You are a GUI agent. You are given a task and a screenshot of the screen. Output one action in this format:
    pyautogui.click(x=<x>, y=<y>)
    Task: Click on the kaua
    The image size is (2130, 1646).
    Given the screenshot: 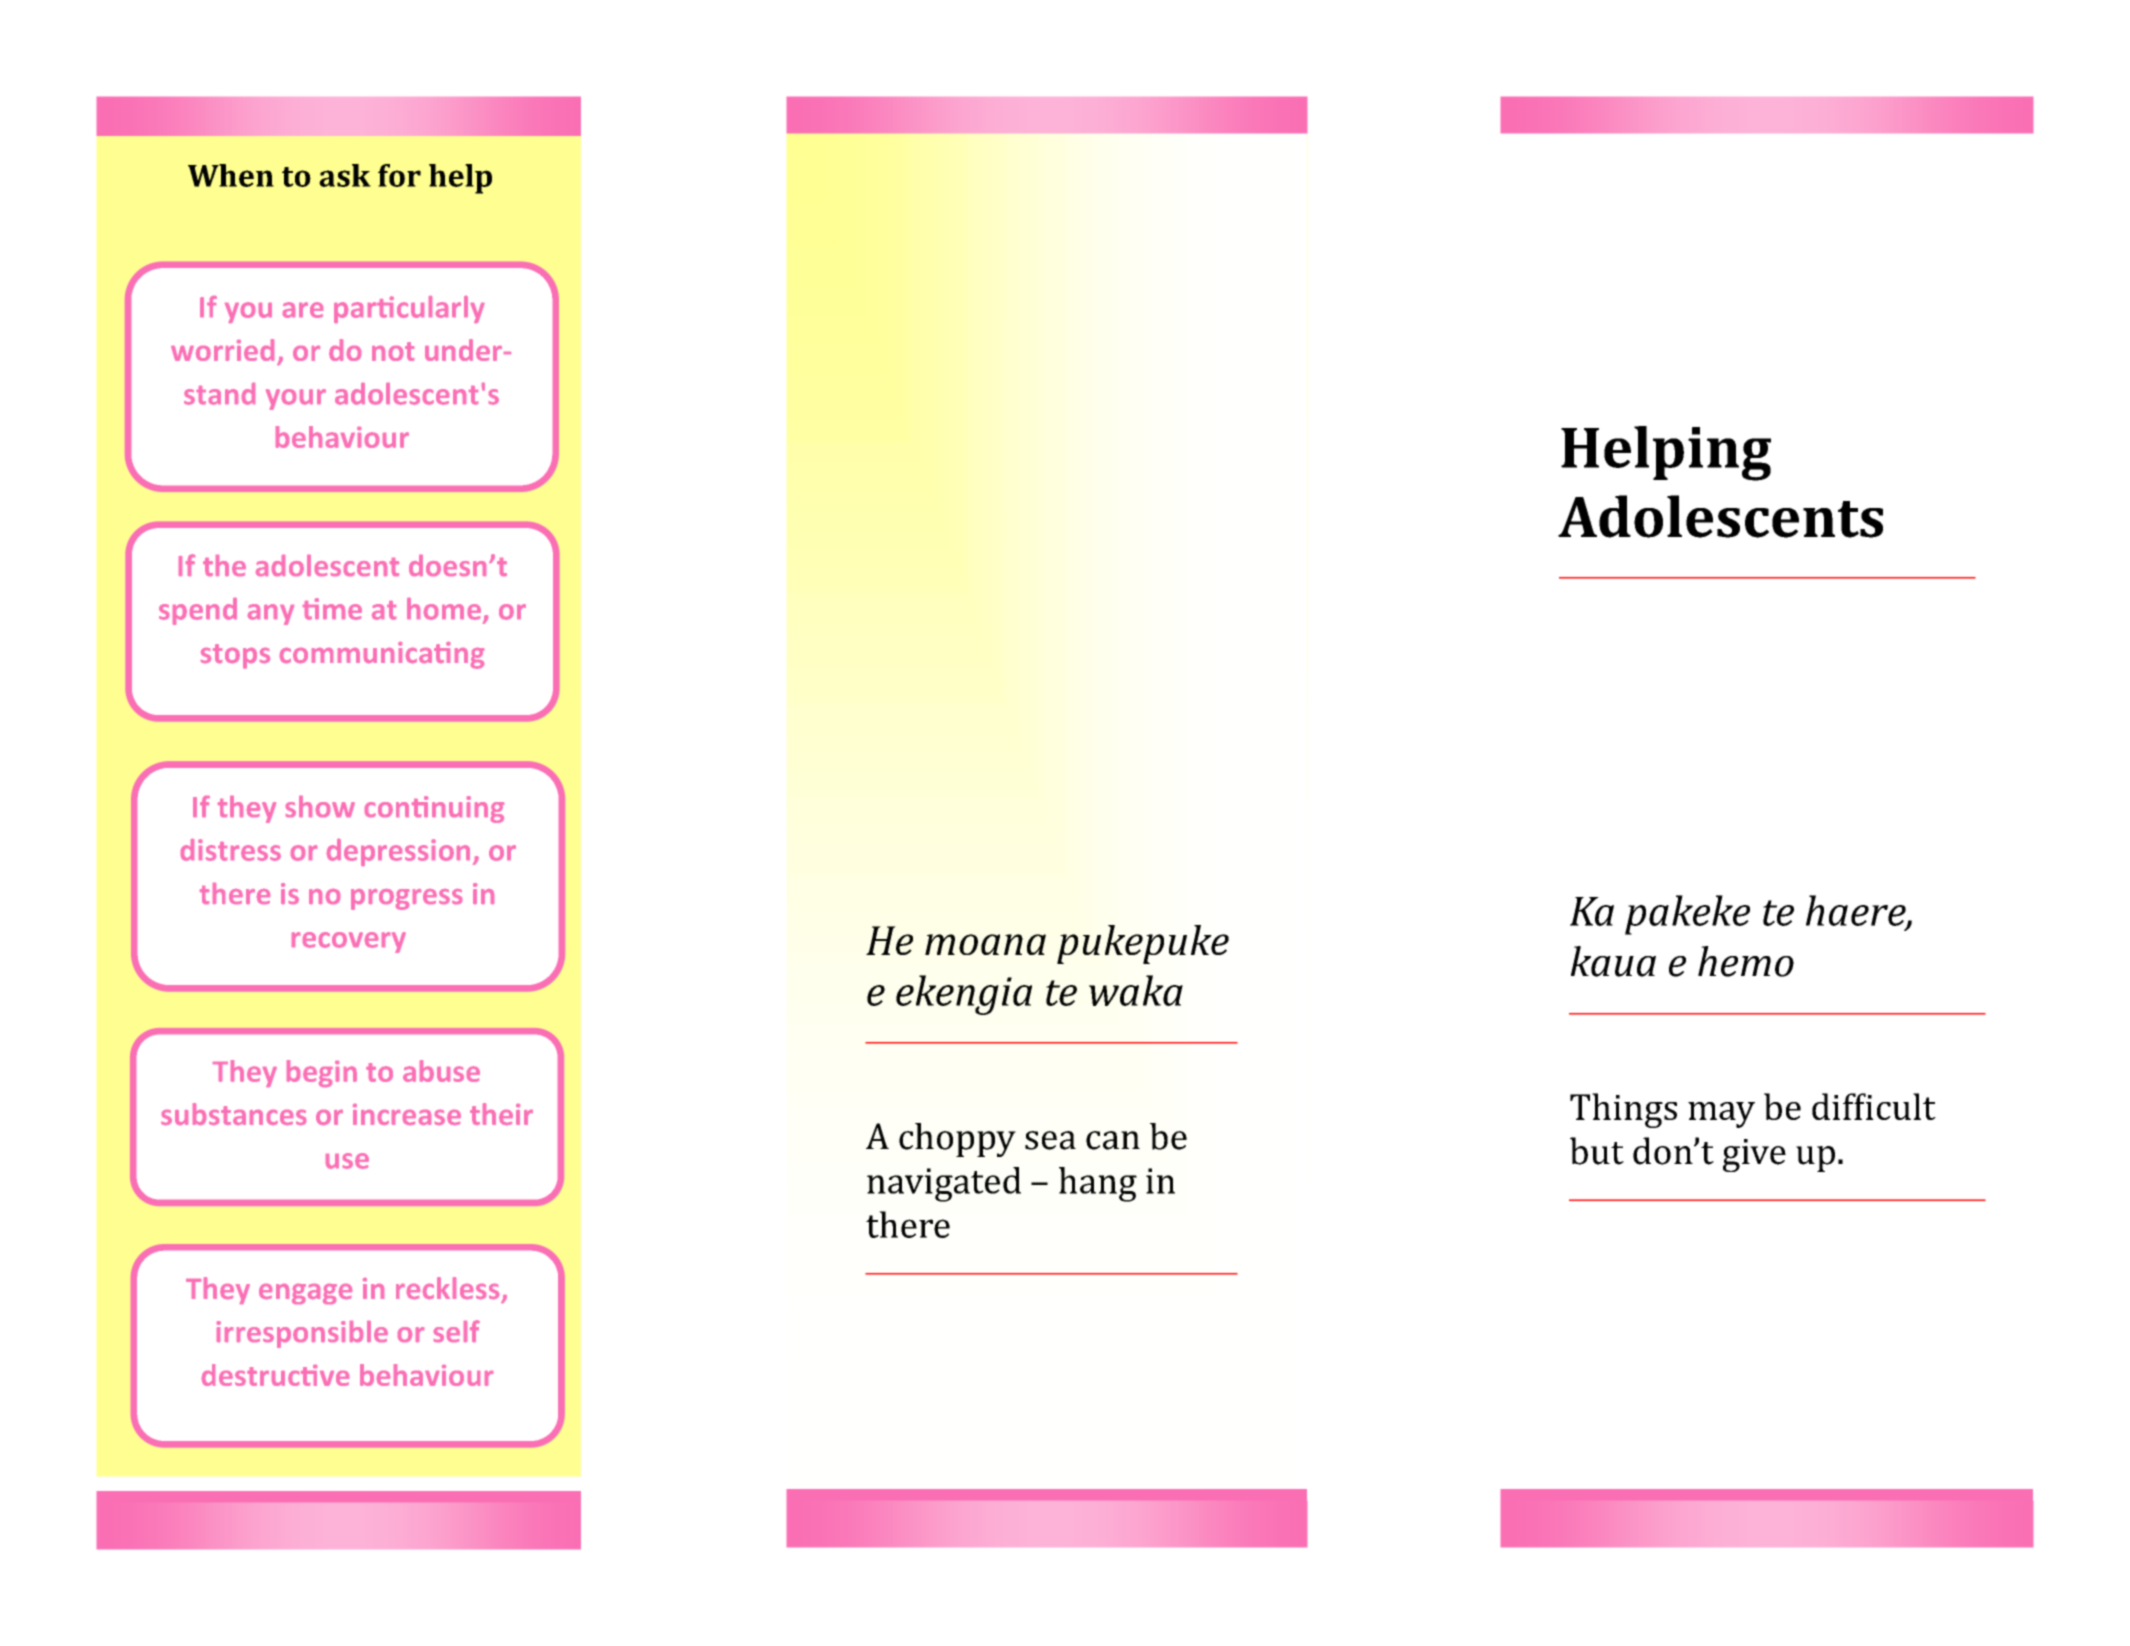 What is the action you would take?
    pyautogui.click(x=1613, y=961)
